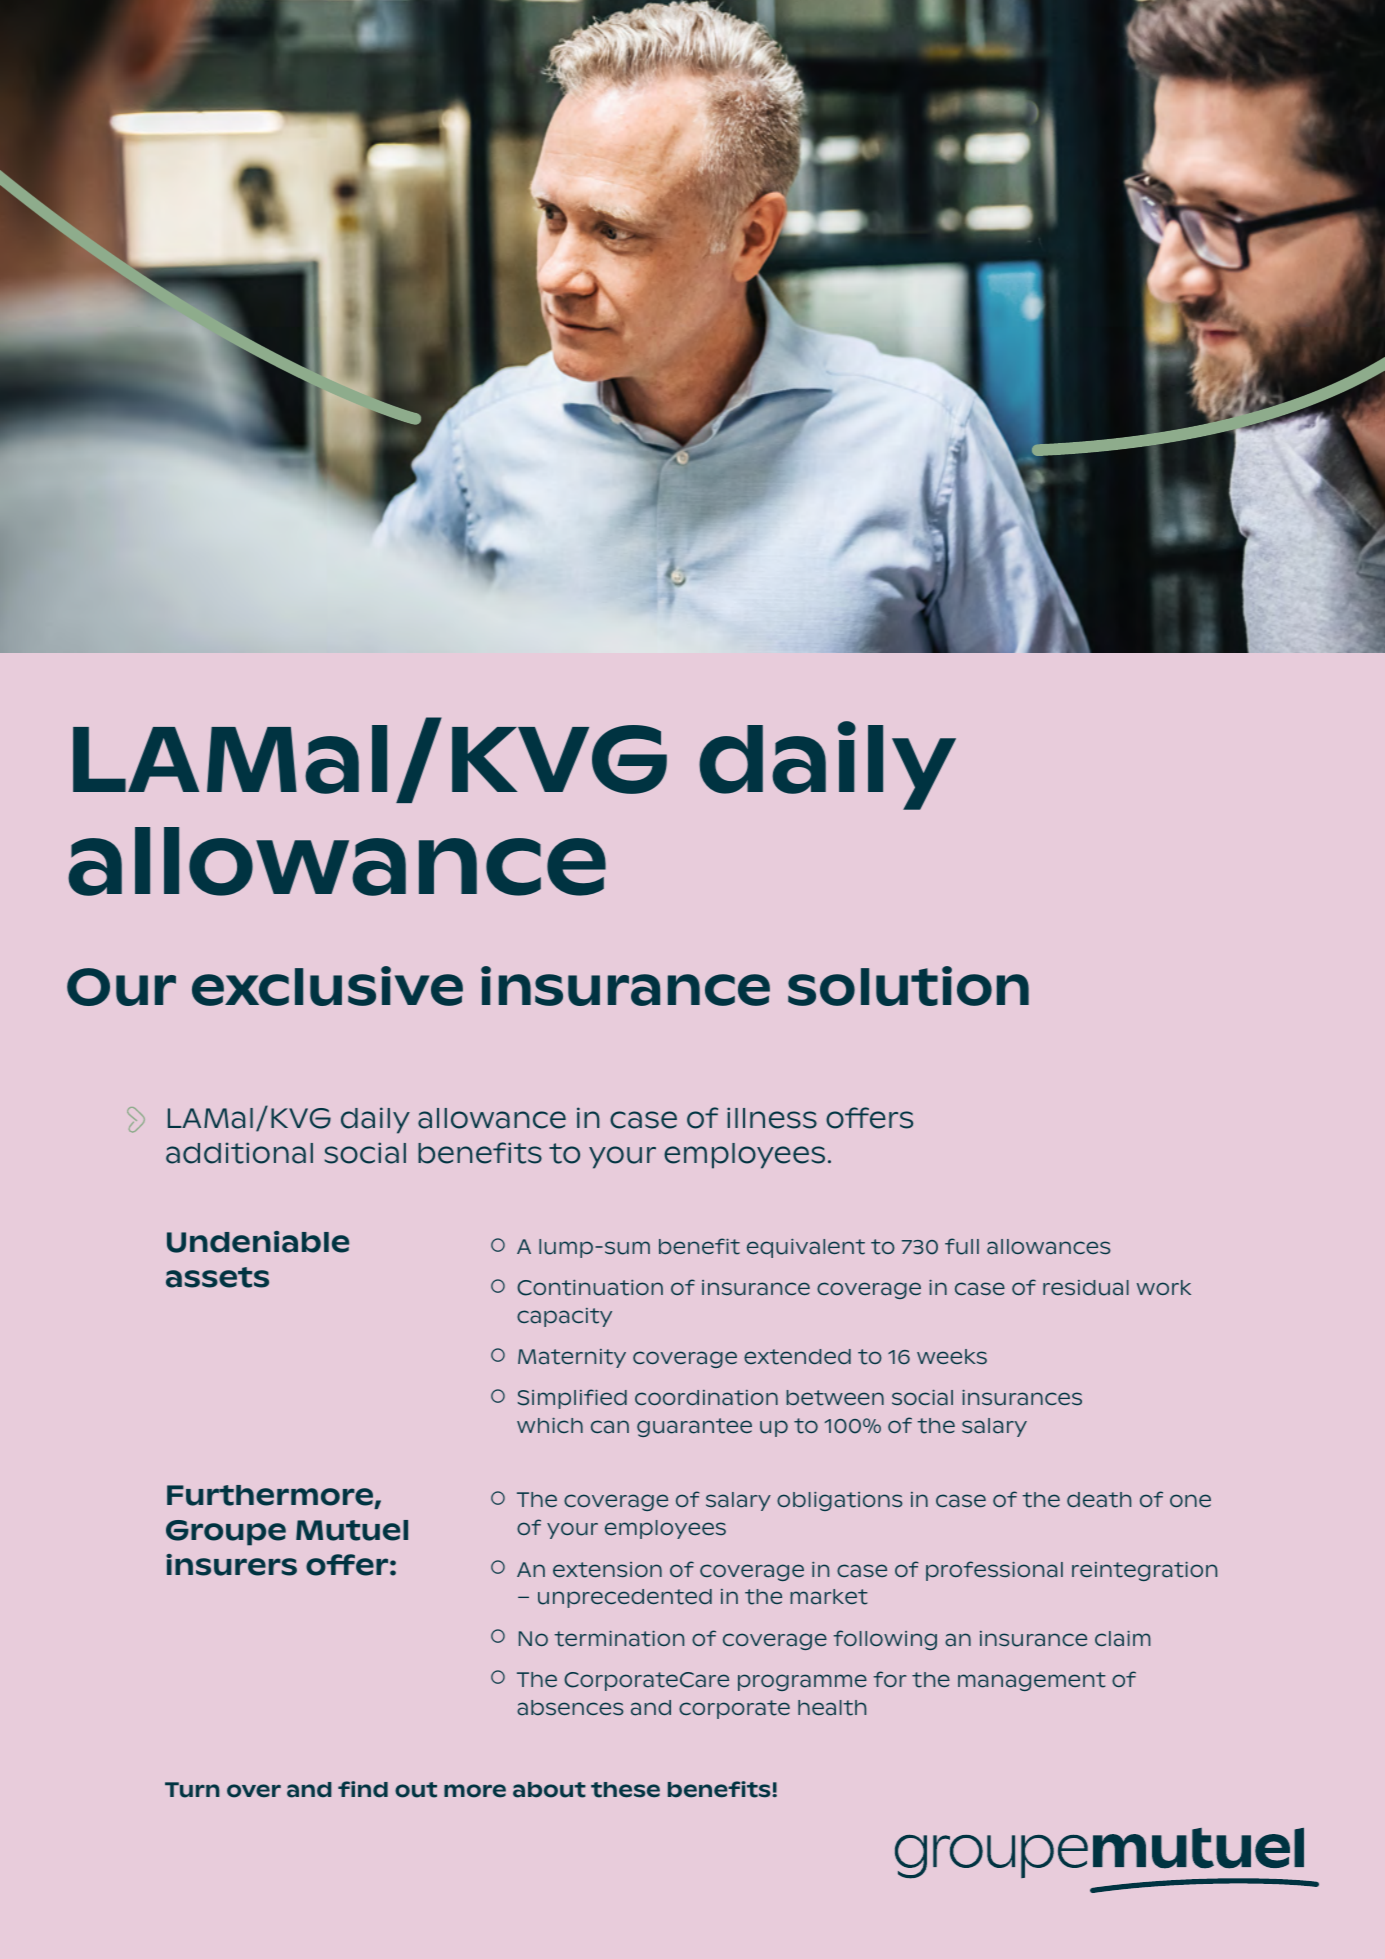  Describe the element at coordinates (706, 1398) in the image. I see `coordination` at that location.
